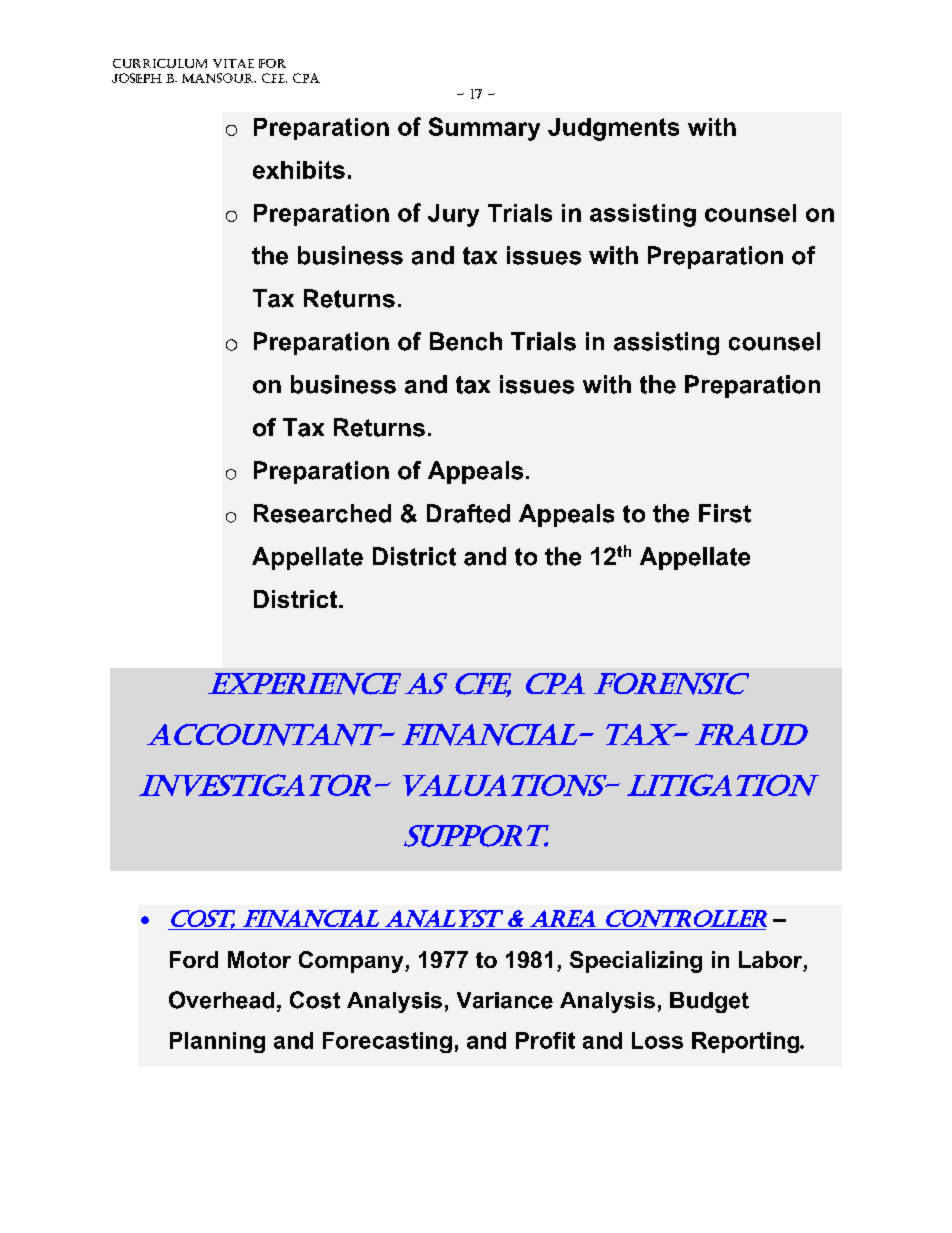 The image size is (952, 1233). What do you see at coordinates (468, 513) in the page?
I see `Drafted` at bounding box center [468, 513].
